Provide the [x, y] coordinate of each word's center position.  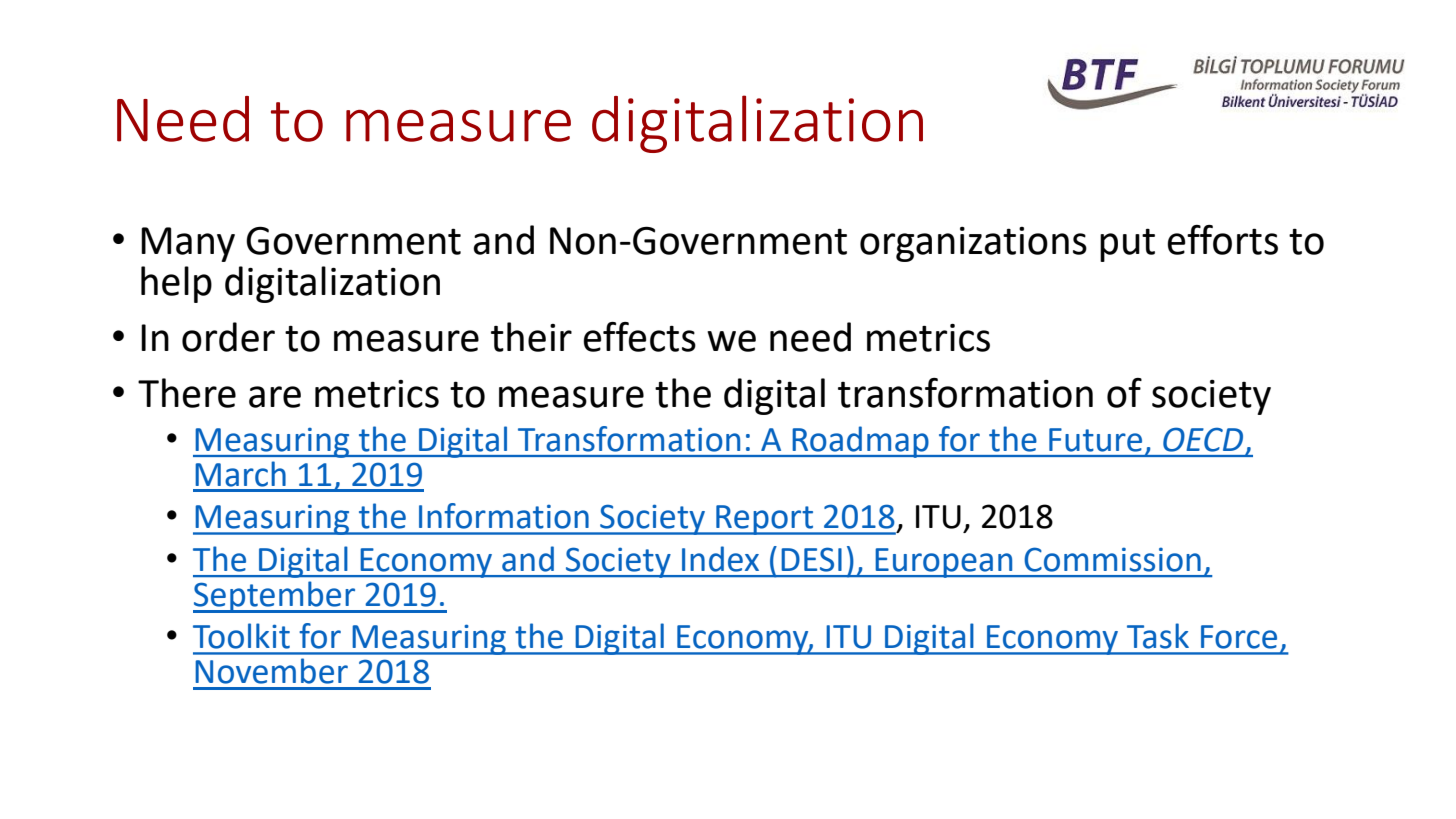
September [275, 597]
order [228, 337]
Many [188, 244]
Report [765, 520]
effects [639, 337]
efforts [1222, 240]
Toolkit [241, 636]
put [1127, 245]
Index [720, 559]
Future [1095, 440]
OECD [1203, 439]
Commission [1113, 560]
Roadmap [860, 442]
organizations [973, 244]
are [275, 397]
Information [504, 516]
